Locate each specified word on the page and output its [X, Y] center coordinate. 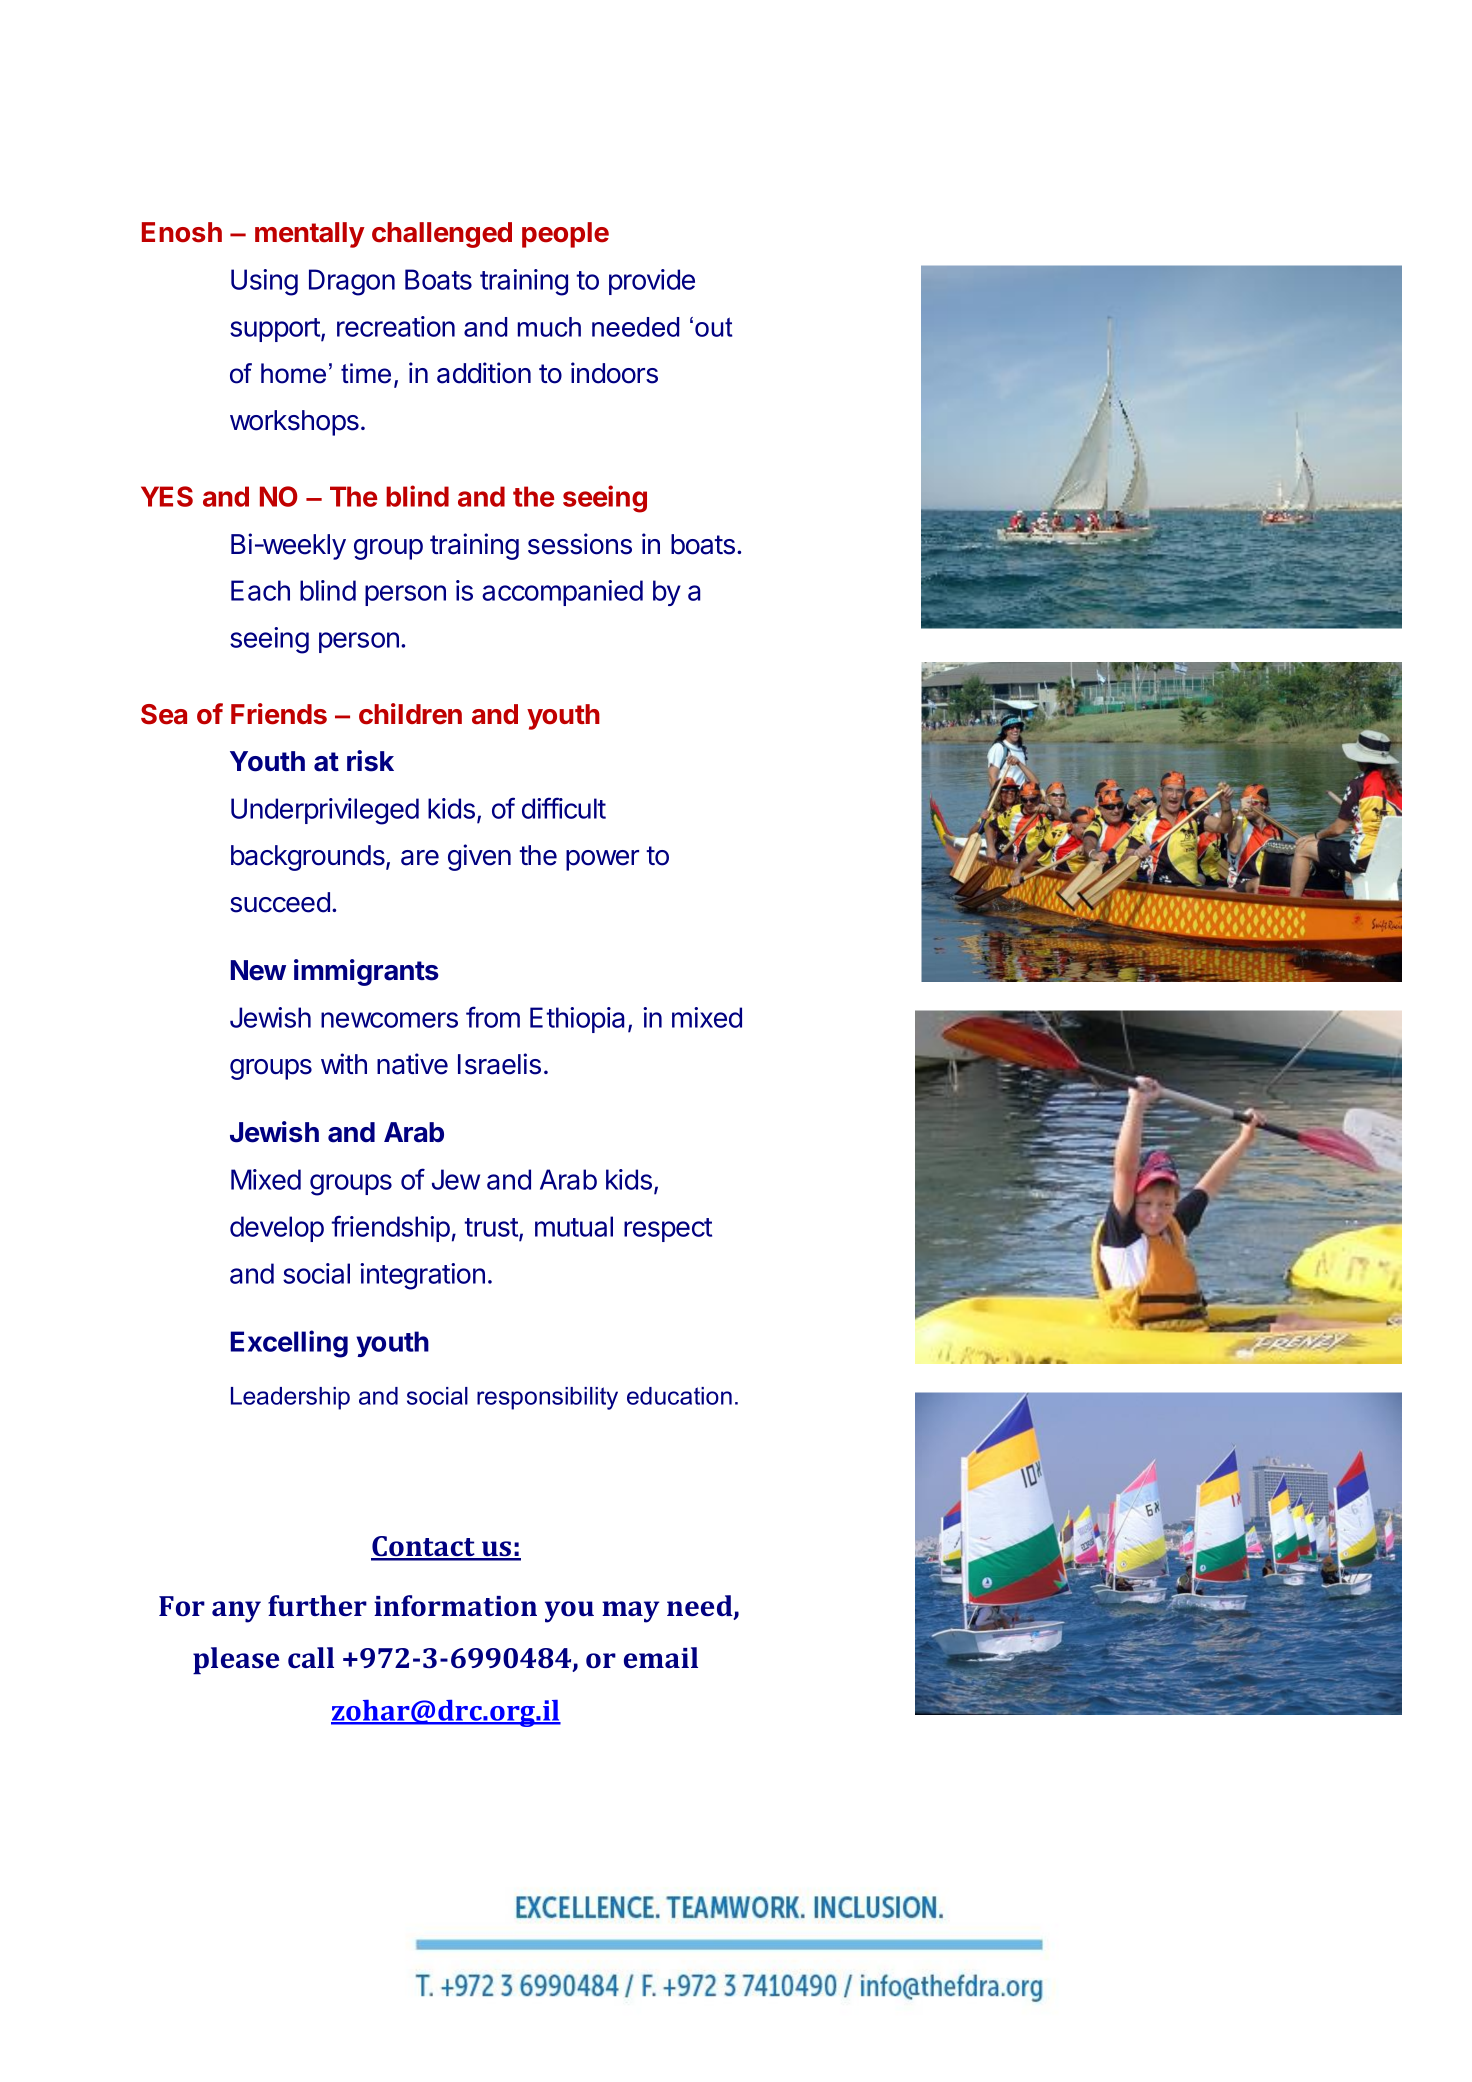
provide [652, 282]
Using [264, 282]
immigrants [366, 972]
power [602, 860]
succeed [280, 902]
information [455, 1605]
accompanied [562, 593]
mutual [574, 1226]
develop [277, 1229]
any [236, 1612]
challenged [442, 235]
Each [260, 590]
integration [422, 1276]
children [410, 714]
